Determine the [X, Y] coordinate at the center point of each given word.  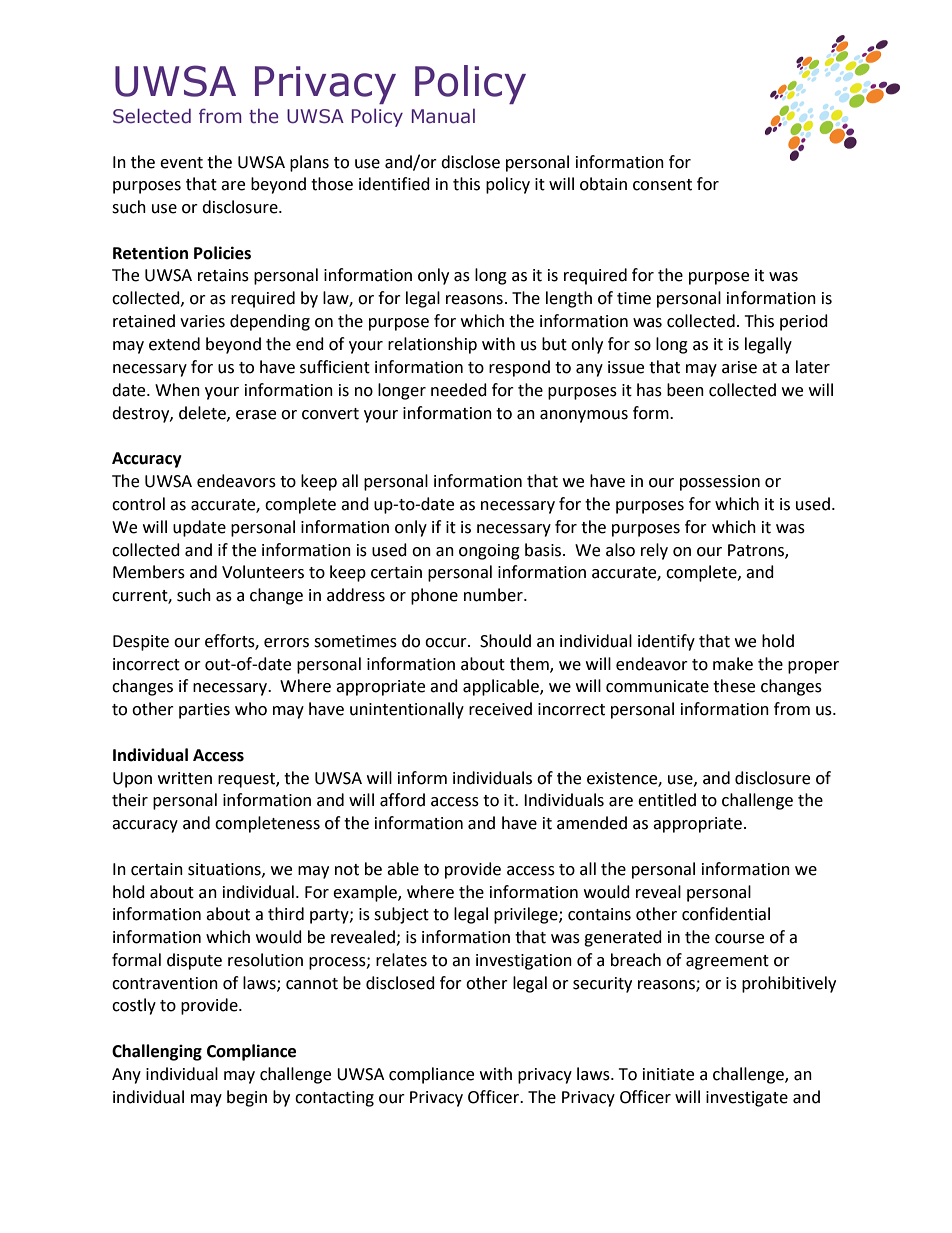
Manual [443, 116]
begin [247, 1098]
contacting [334, 1099]
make [733, 664]
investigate [747, 1099]
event [181, 163]
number [494, 595]
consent [662, 185]
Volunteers [263, 572]
